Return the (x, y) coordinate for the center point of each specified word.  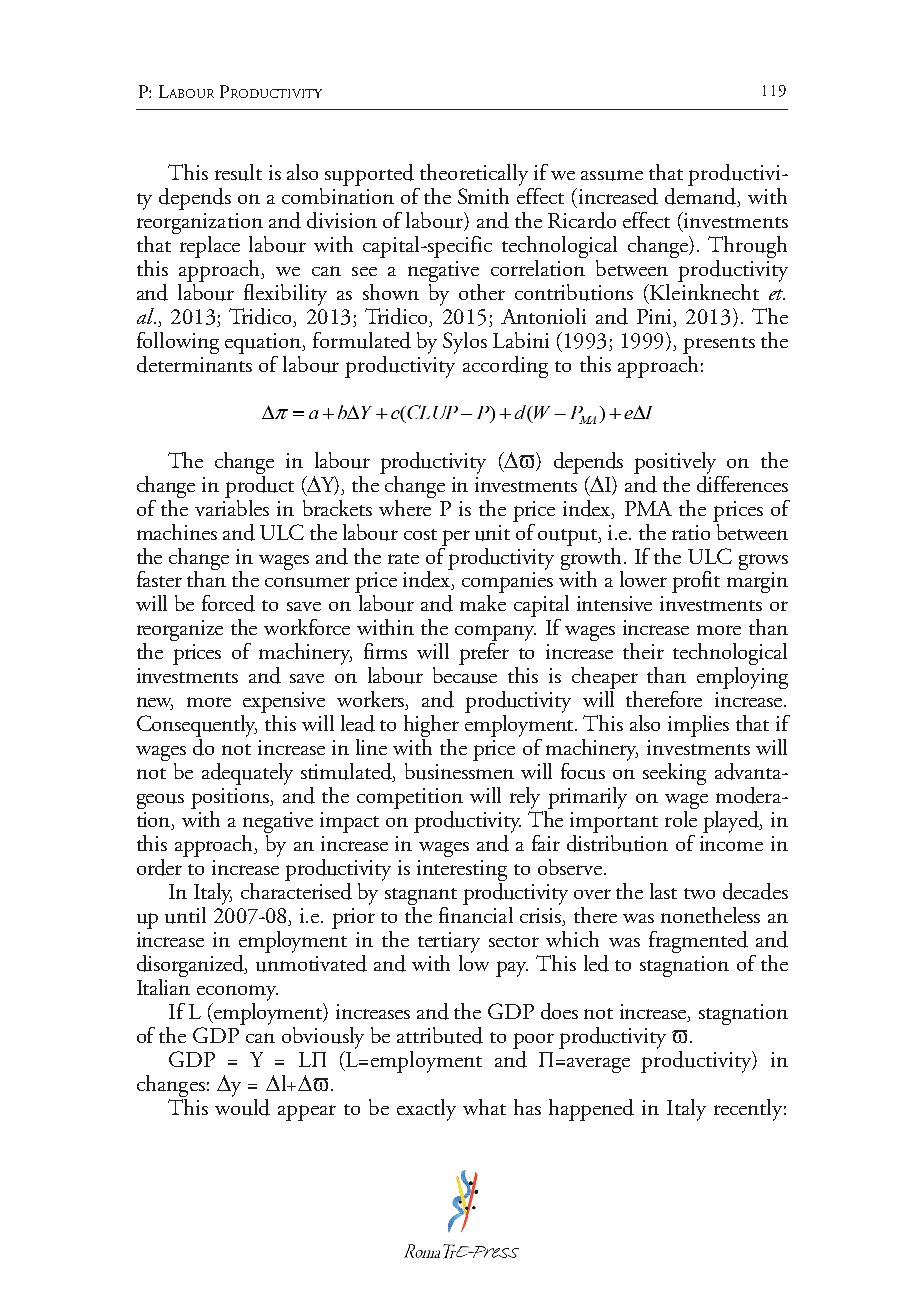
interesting (462, 872)
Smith (483, 196)
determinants (194, 363)
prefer (484, 652)
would (242, 1106)
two (699, 893)
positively (675, 463)
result (238, 172)
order (160, 866)
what (484, 1107)
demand (702, 196)
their (643, 651)
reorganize (180, 632)
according (505, 367)
